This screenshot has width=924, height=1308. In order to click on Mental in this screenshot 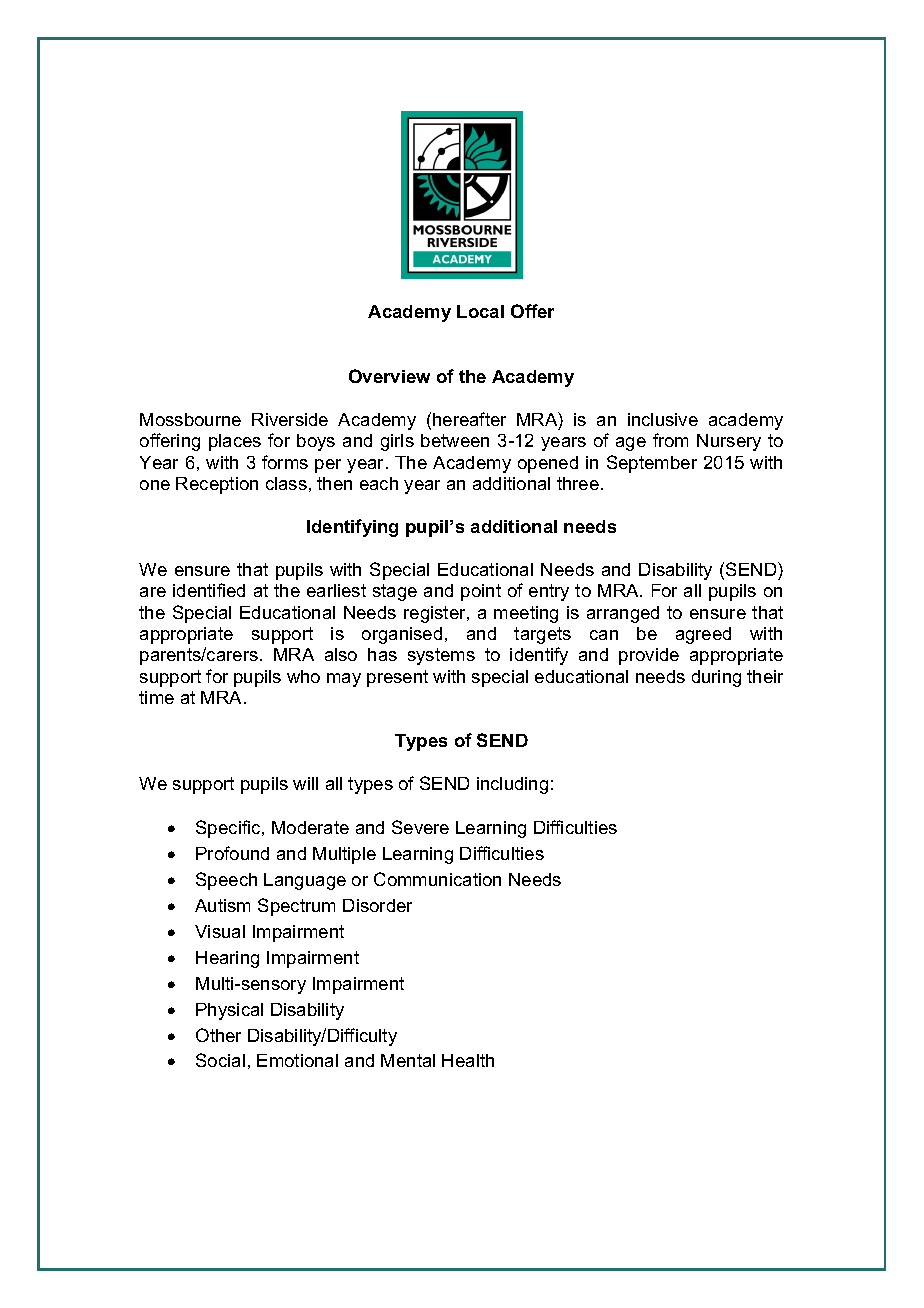, I will do `click(408, 1060)`.
